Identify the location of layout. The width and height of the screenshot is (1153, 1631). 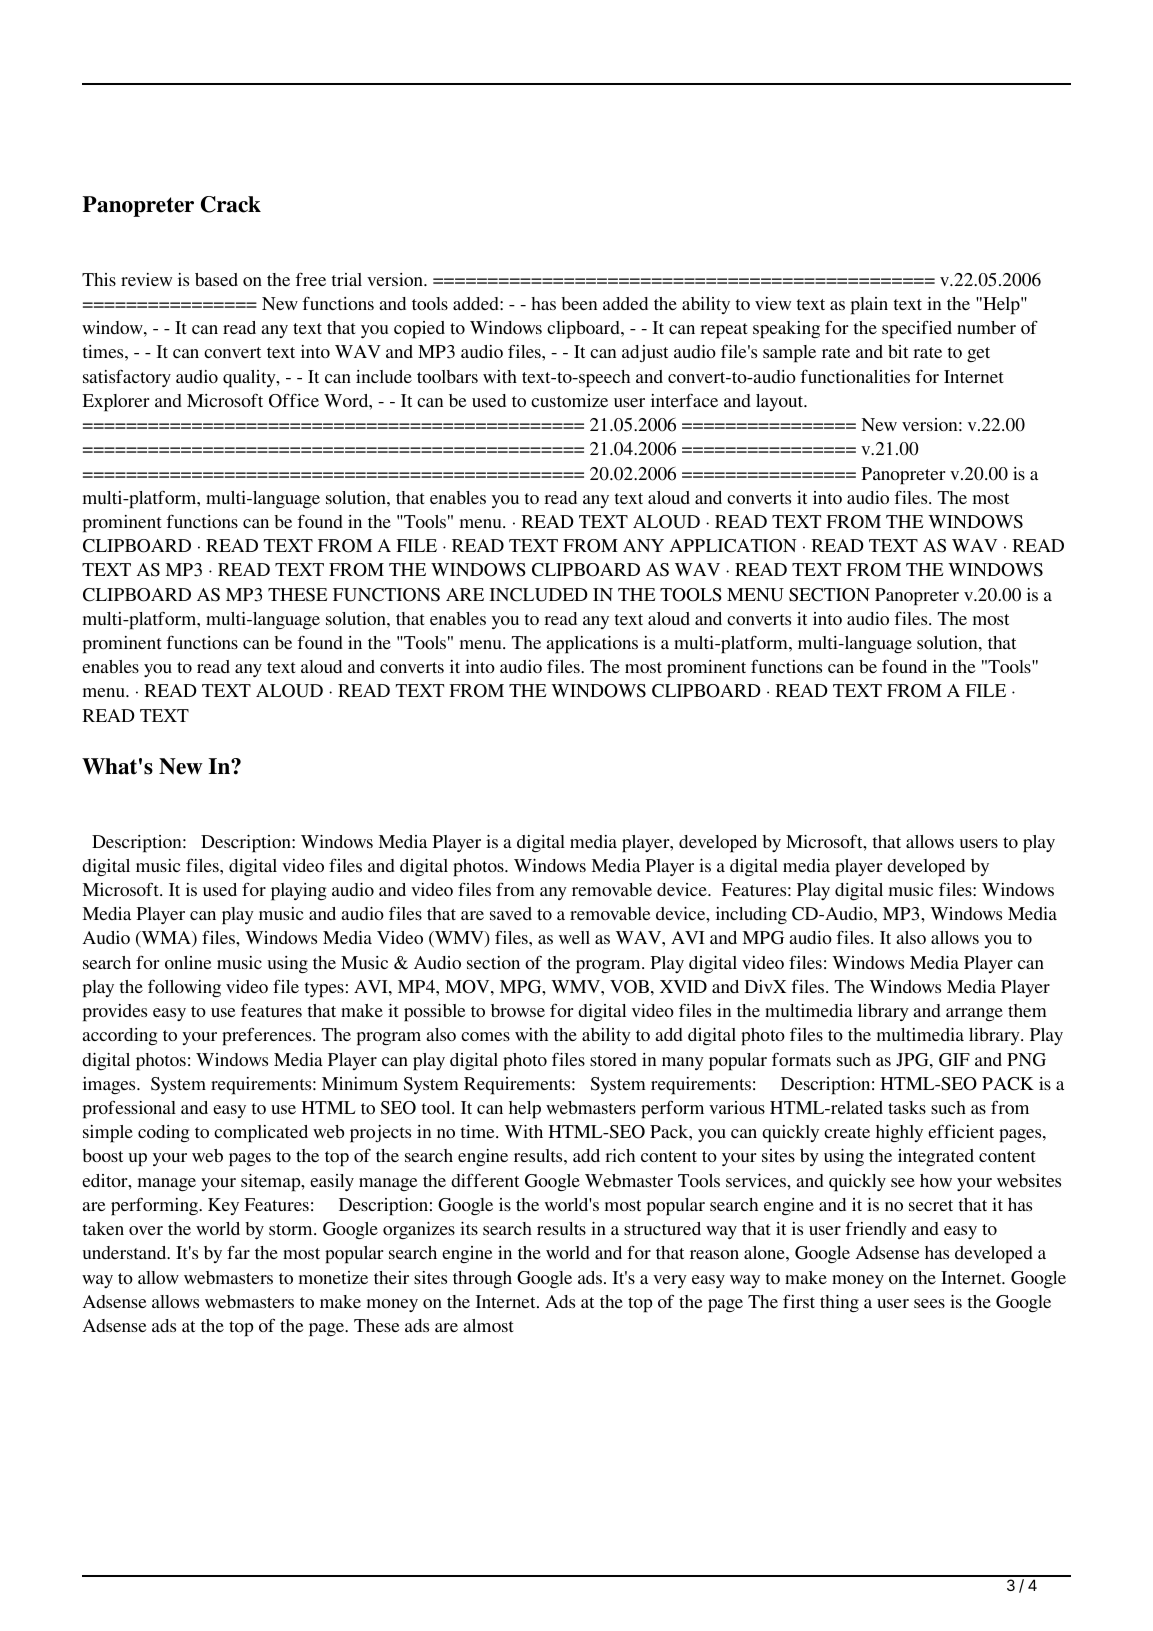
(780, 402).
